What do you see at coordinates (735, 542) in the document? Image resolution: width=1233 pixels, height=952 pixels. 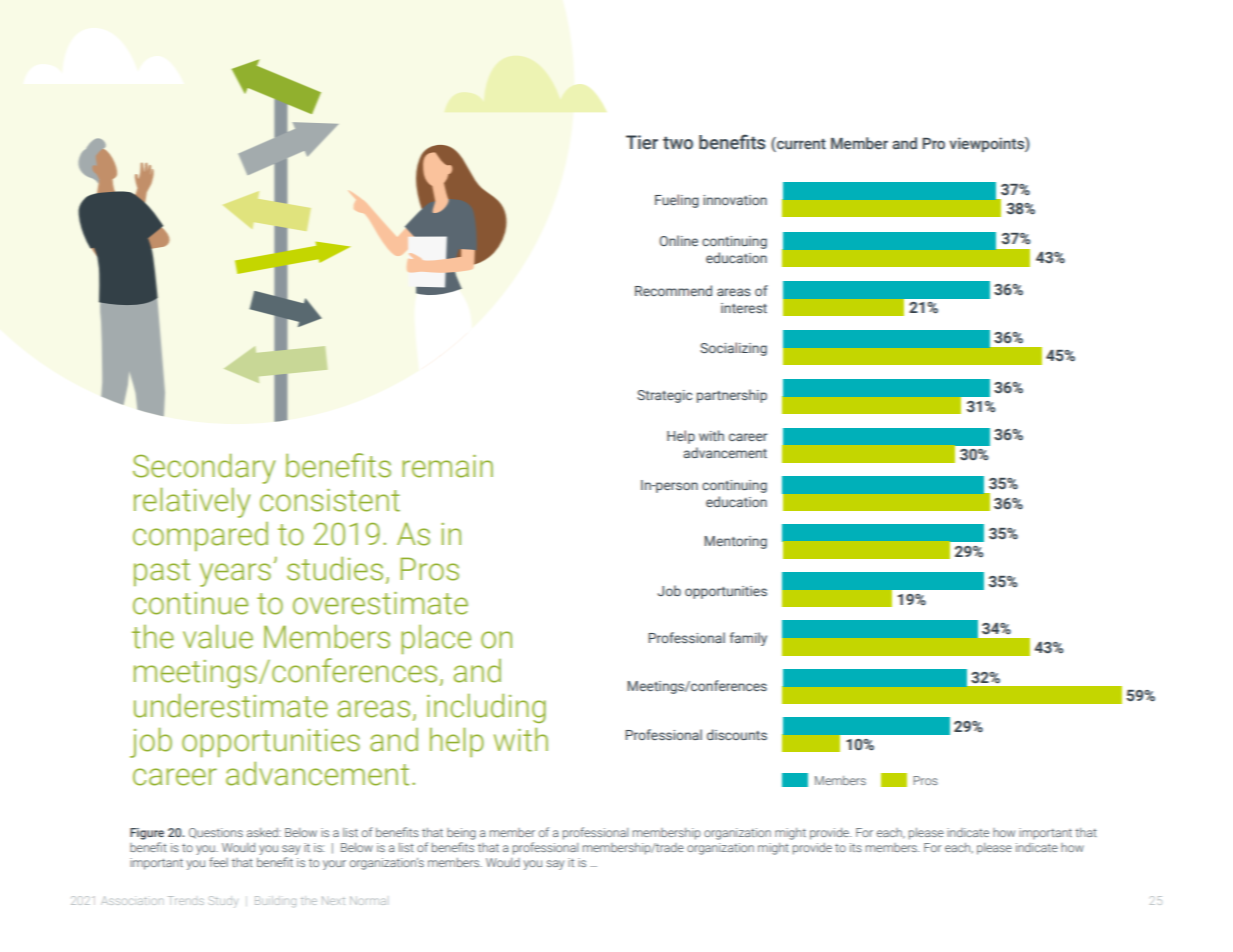 I see `Mentoring` at bounding box center [735, 542].
